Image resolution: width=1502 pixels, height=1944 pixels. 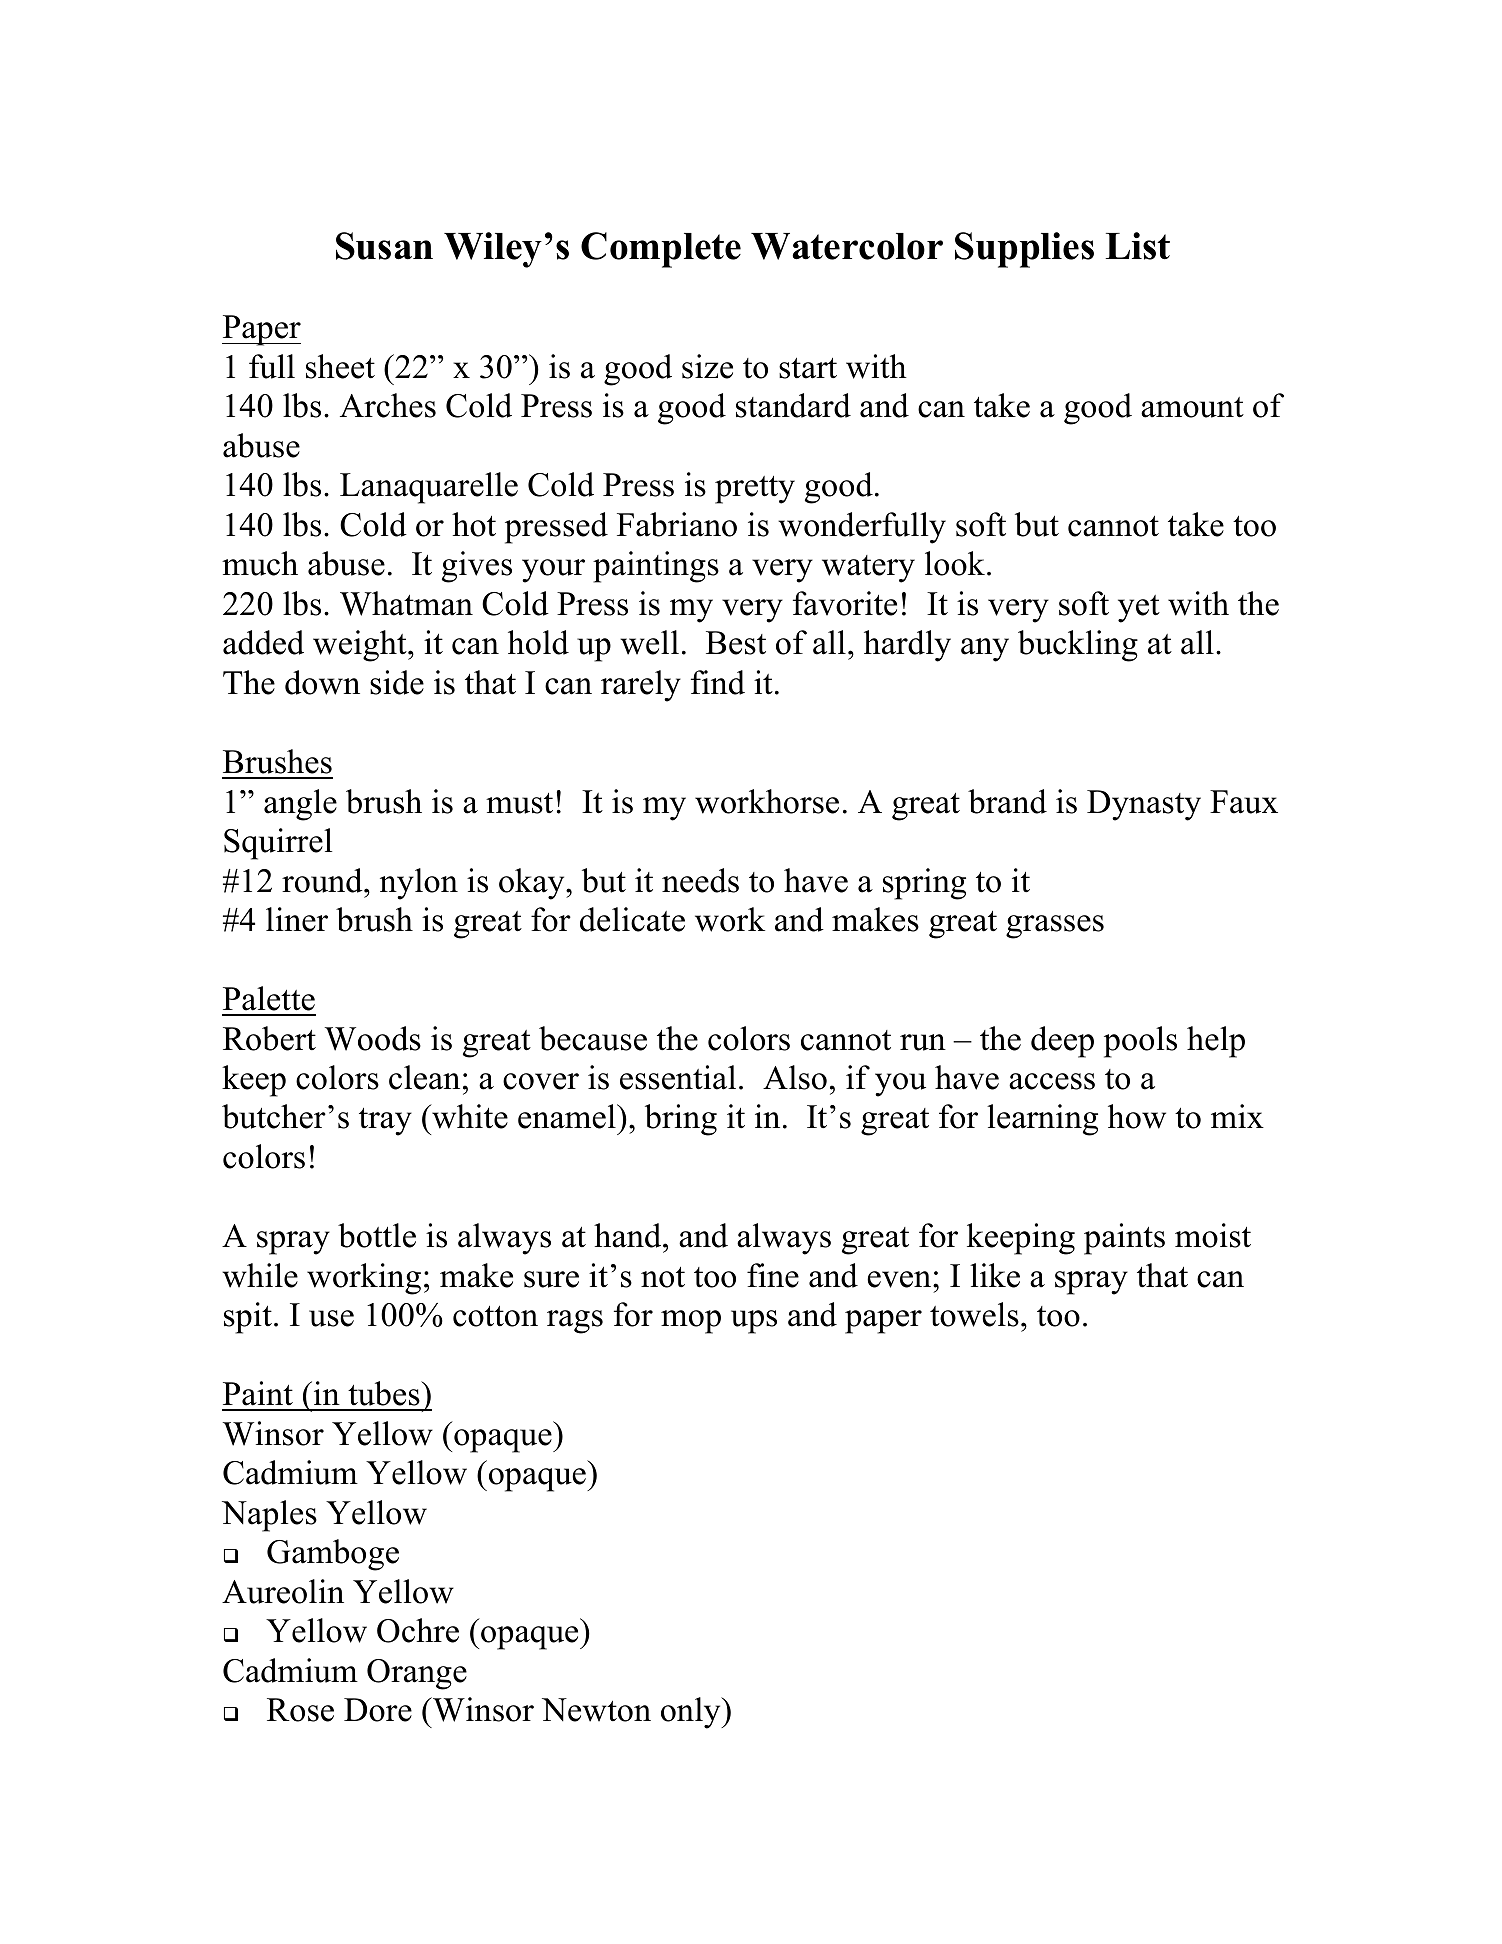 What do you see at coordinates (1140, 1042) in the screenshot?
I see `pools` at bounding box center [1140, 1042].
